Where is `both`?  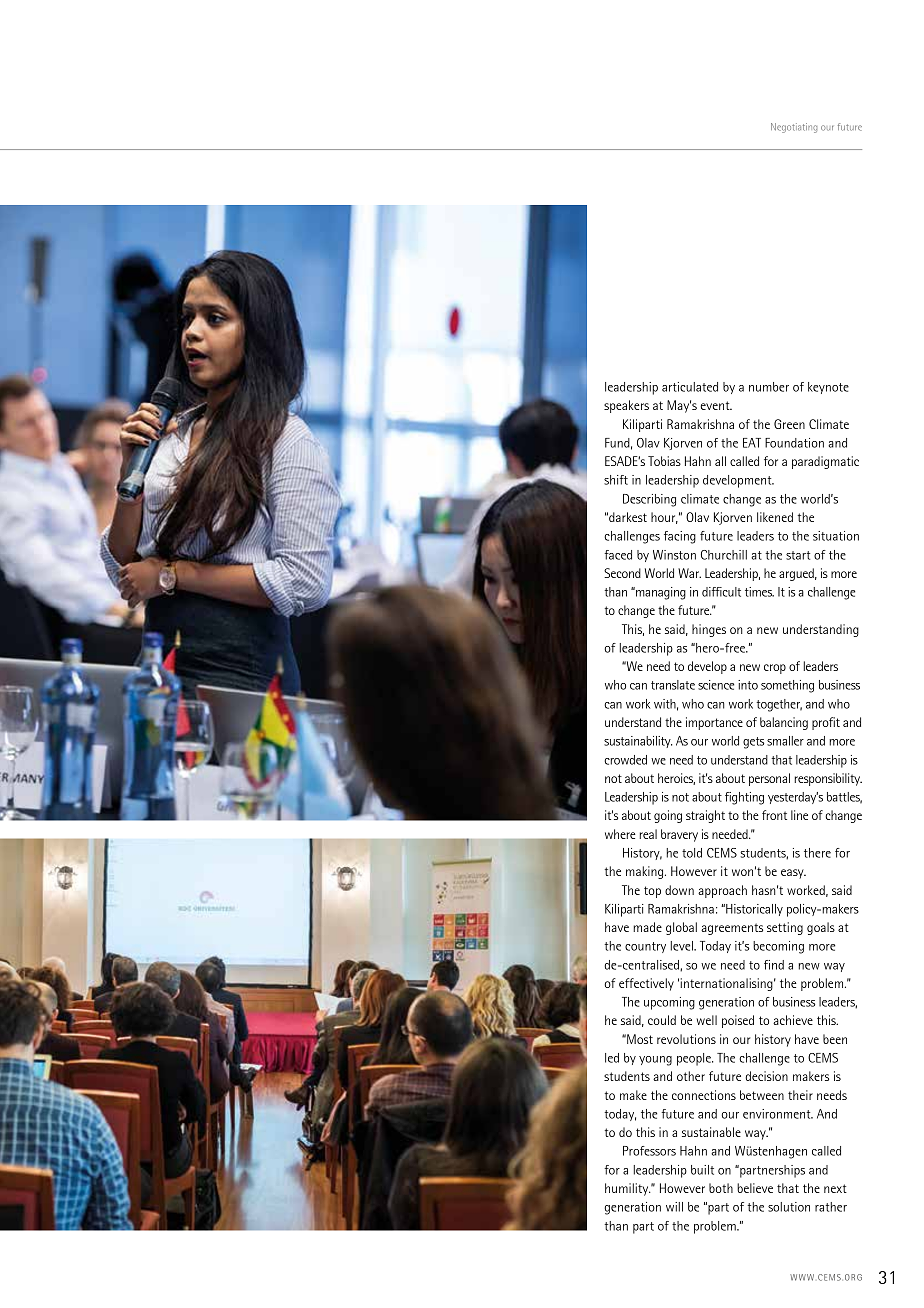
both is located at coordinates (721, 1188).
